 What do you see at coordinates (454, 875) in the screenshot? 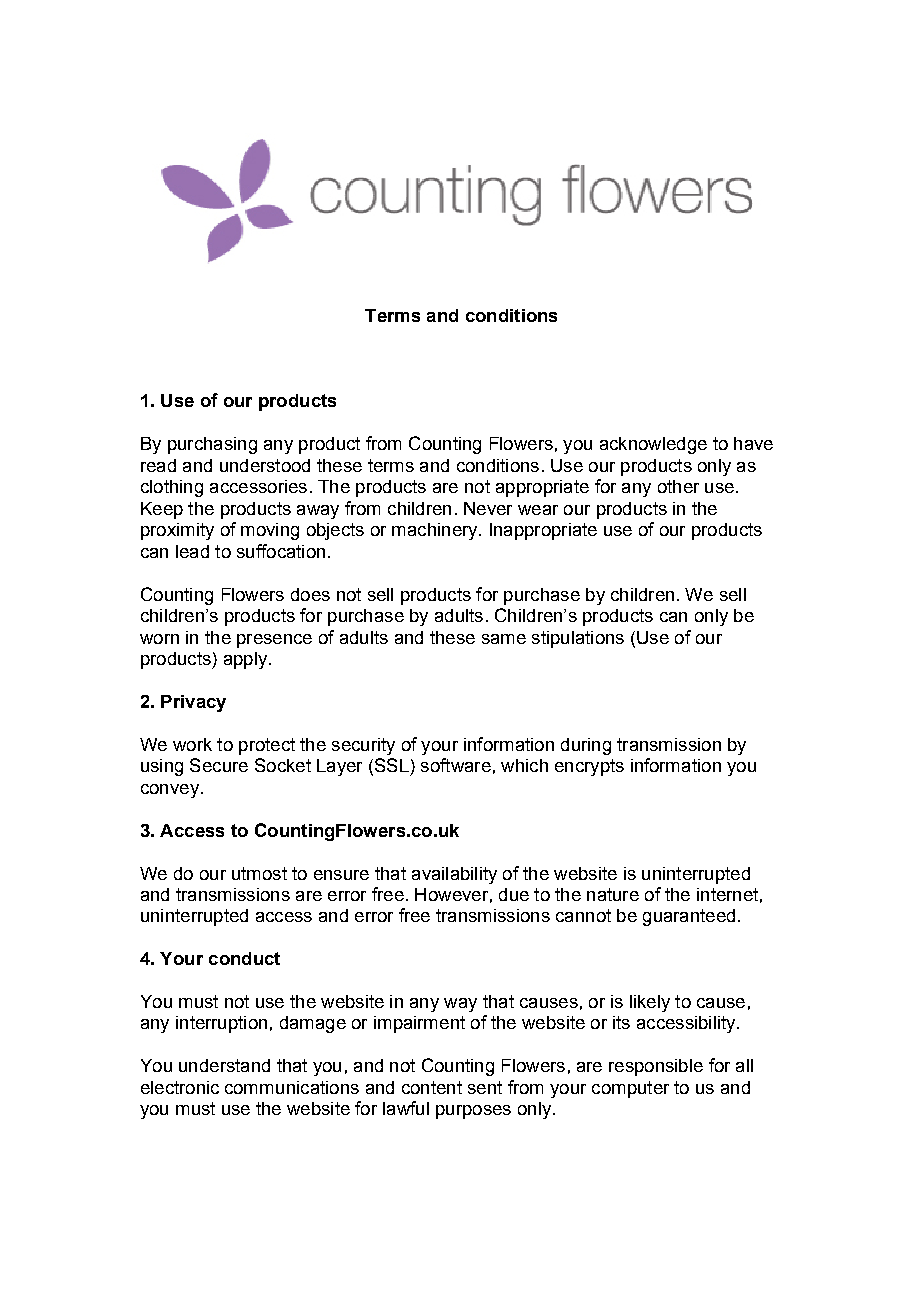
I see `availability` at bounding box center [454, 875].
